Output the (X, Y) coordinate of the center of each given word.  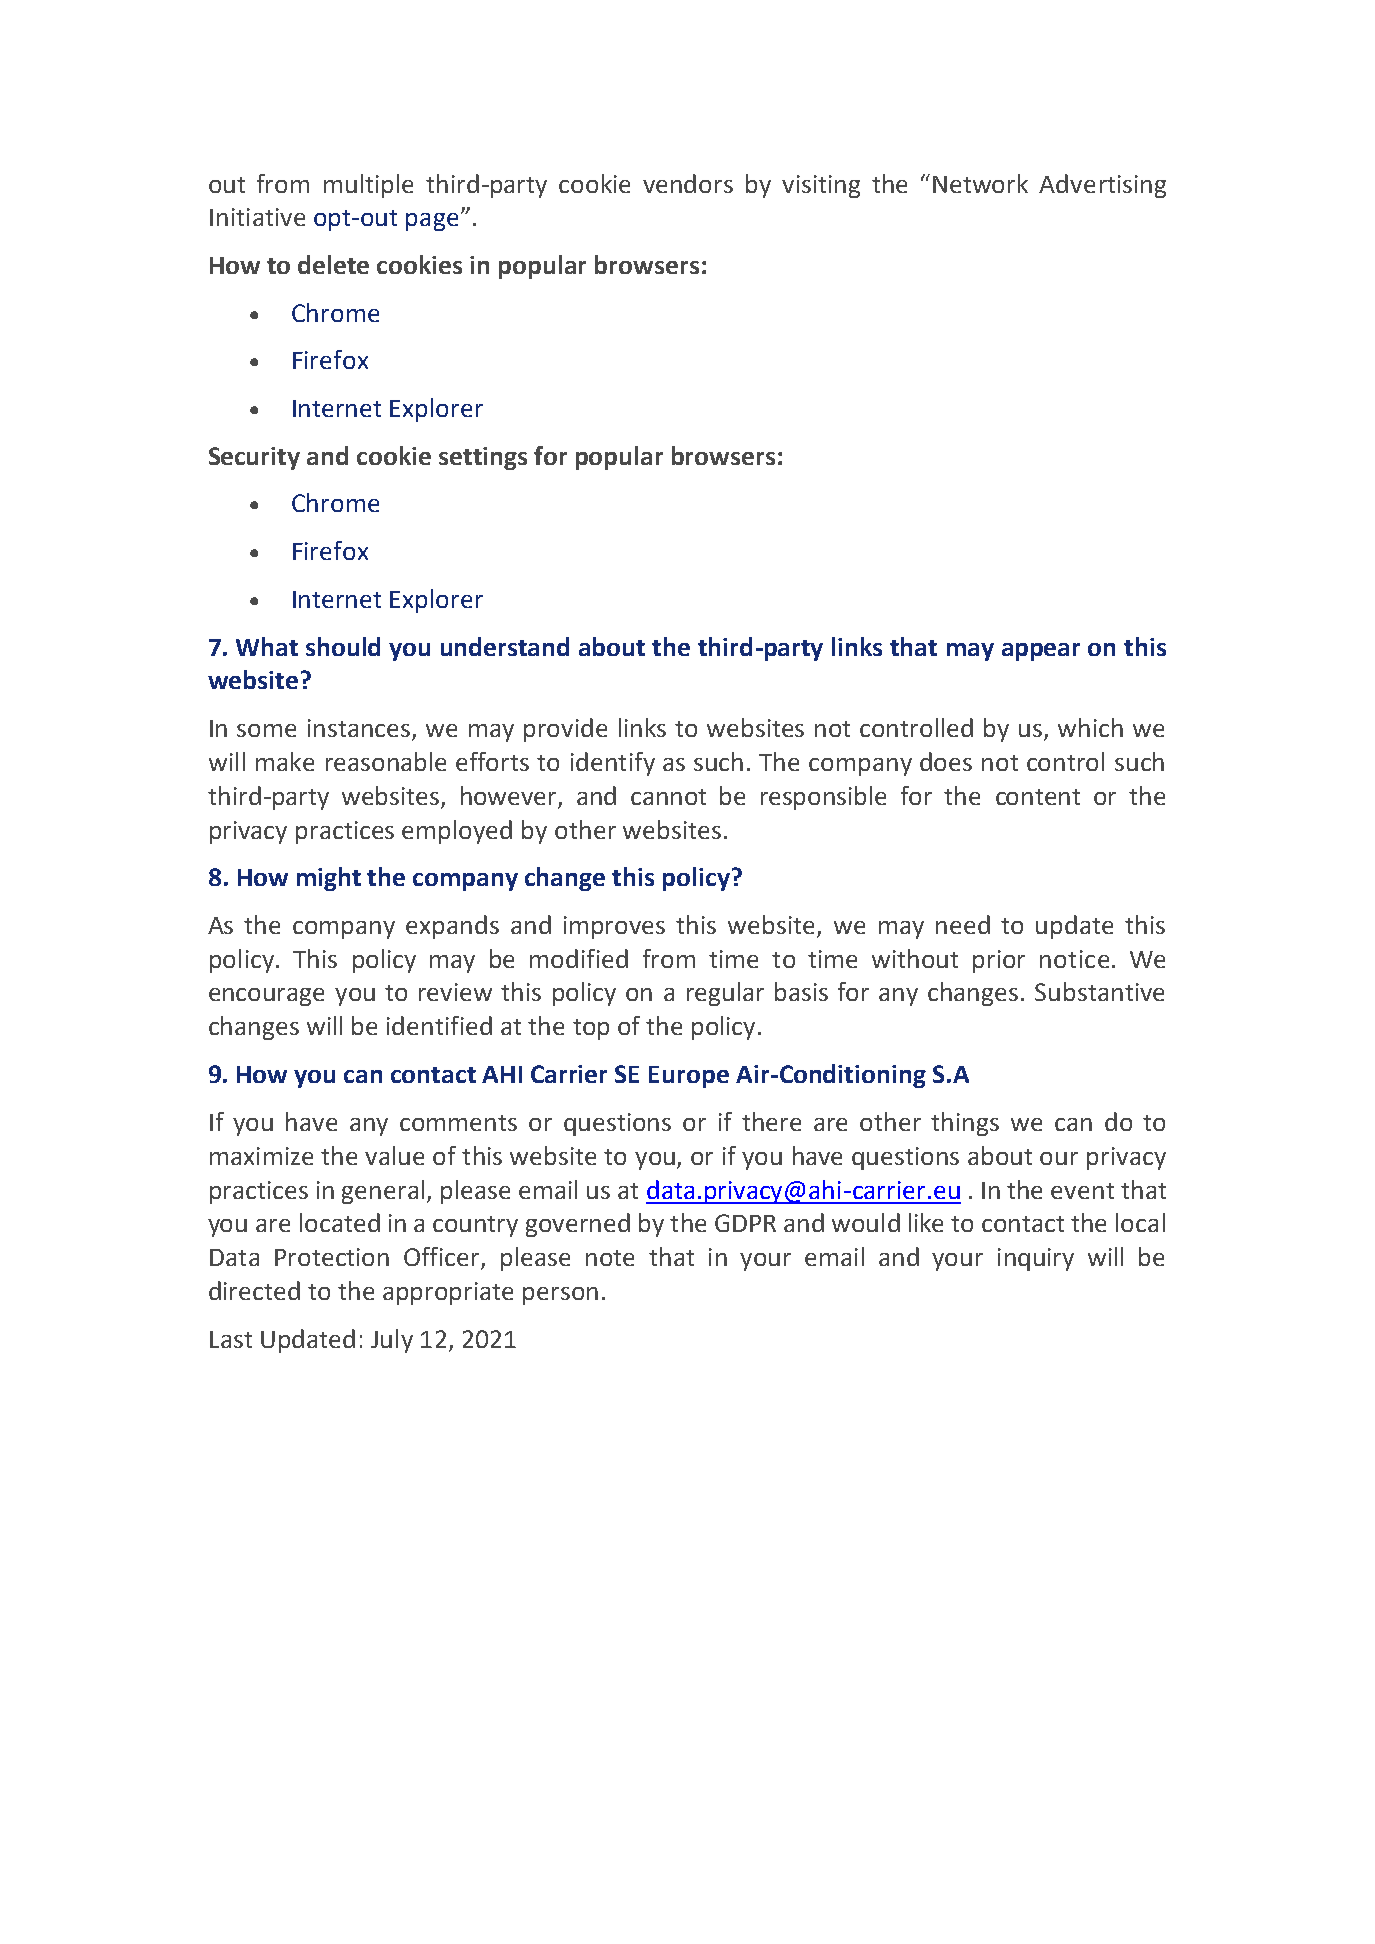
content (1038, 797)
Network (980, 183)
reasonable (386, 761)
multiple (368, 186)
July (392, 1341)
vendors (688, 183)
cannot (668, 797)
